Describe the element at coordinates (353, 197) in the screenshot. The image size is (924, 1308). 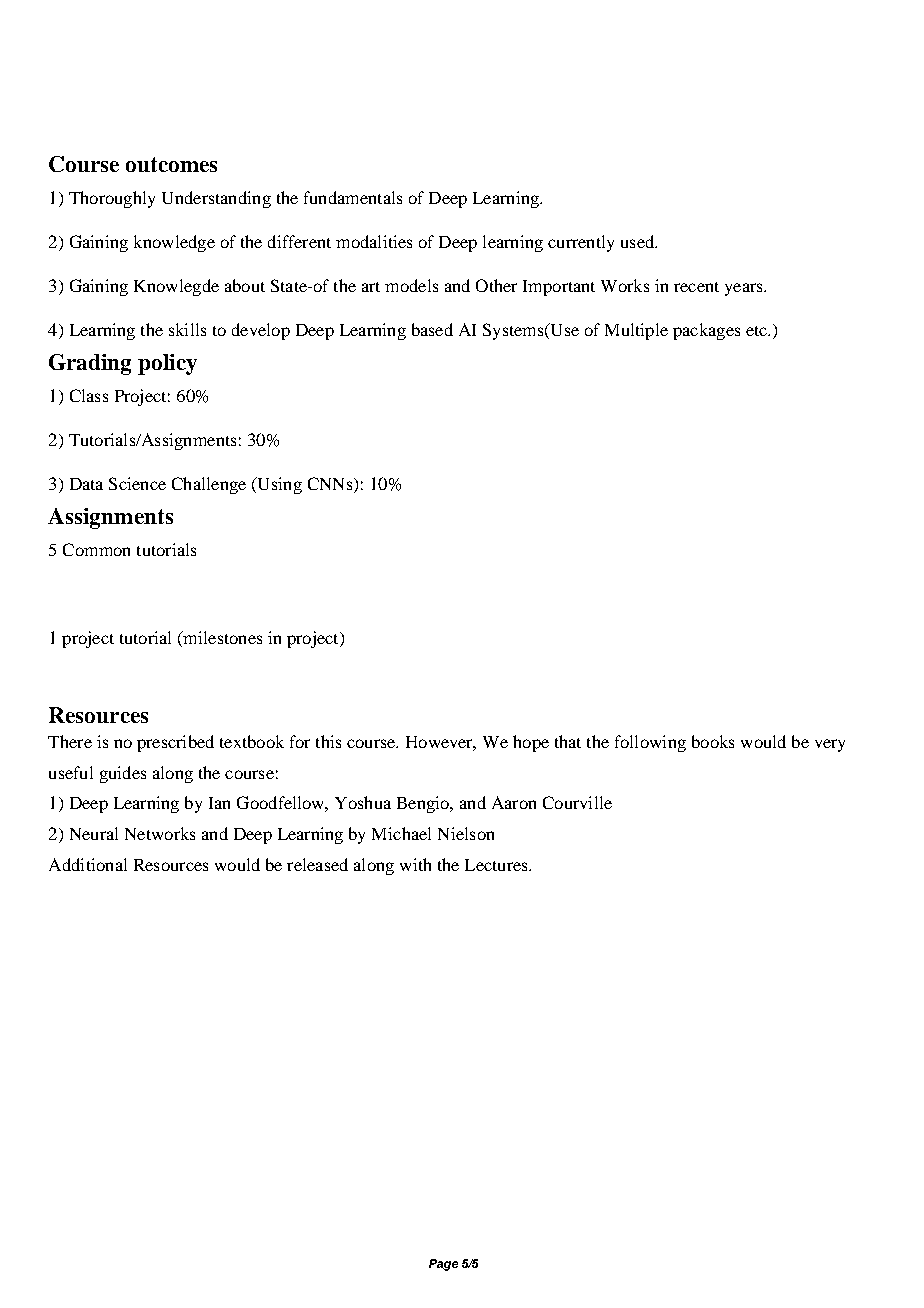
I see `fundamentals` at that location.
